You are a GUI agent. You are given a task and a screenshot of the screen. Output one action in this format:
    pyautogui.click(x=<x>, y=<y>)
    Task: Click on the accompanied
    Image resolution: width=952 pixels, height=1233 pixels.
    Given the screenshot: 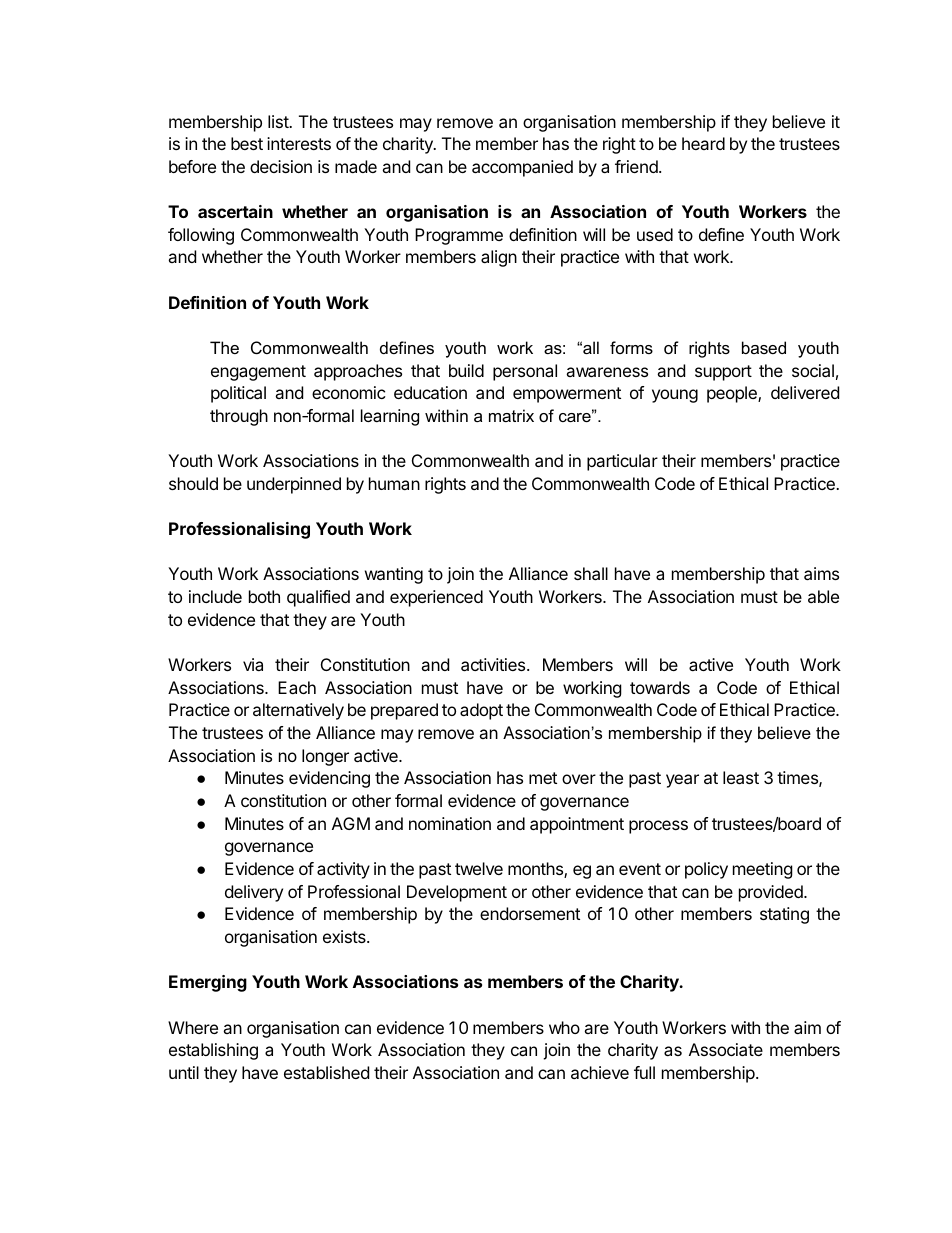 What is the action you would take?
    pyautogui.click(x=522, y=168)
